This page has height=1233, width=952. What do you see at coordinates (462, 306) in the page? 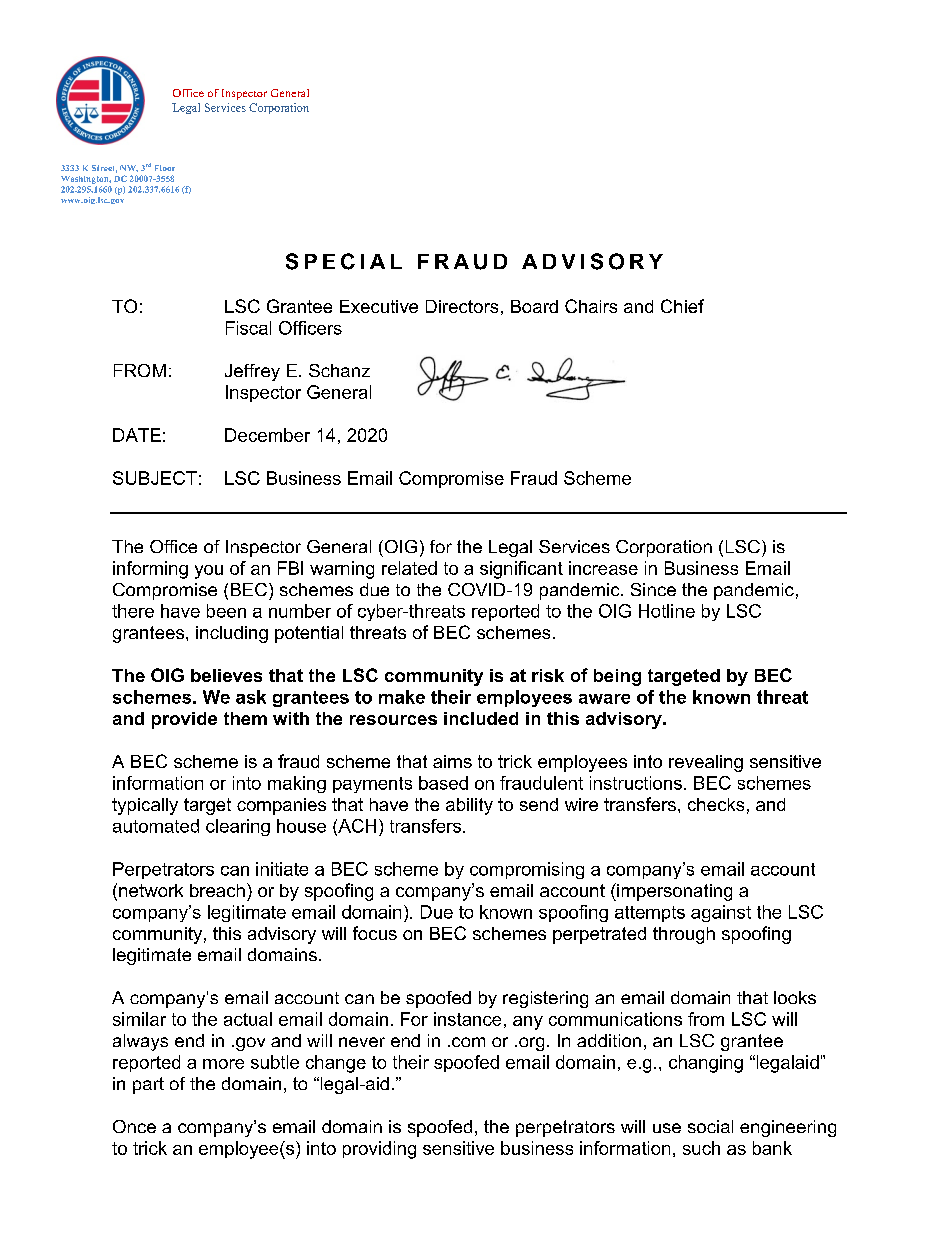
I see `Directors` at bounding box center [462, 306].
